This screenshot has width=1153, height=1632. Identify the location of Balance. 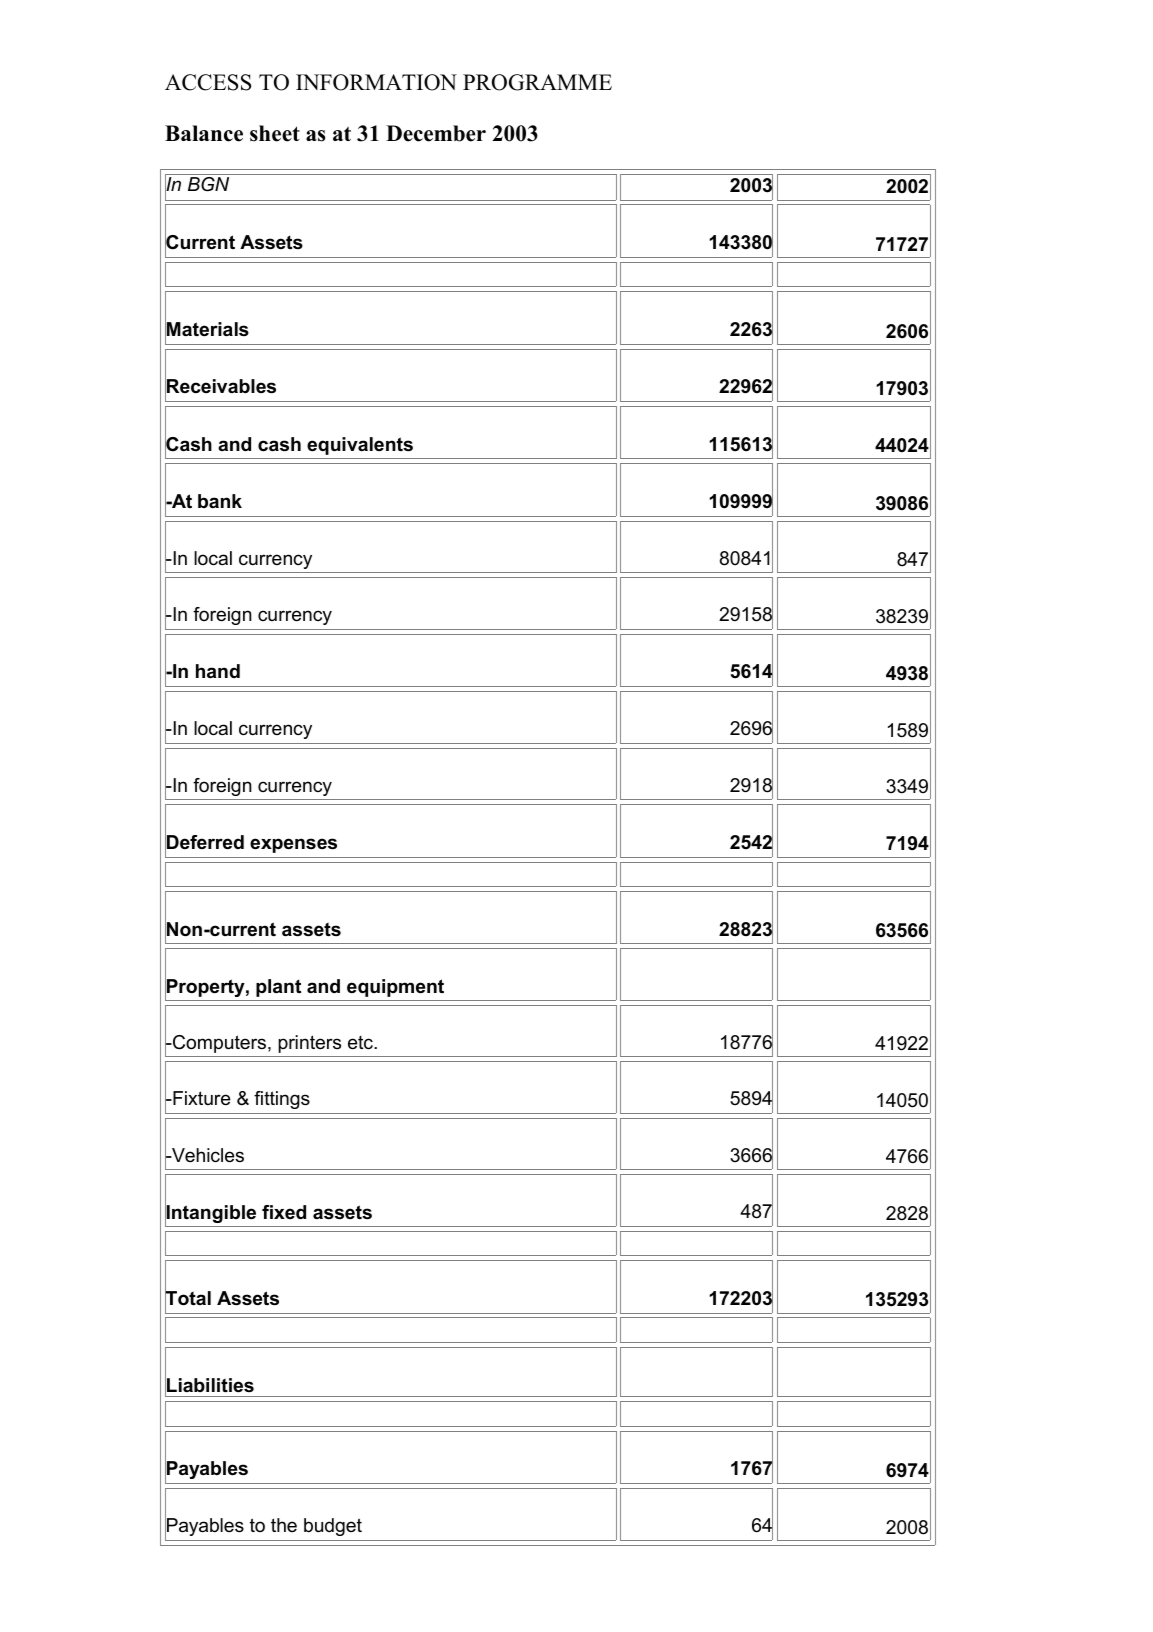
(204, 133).
